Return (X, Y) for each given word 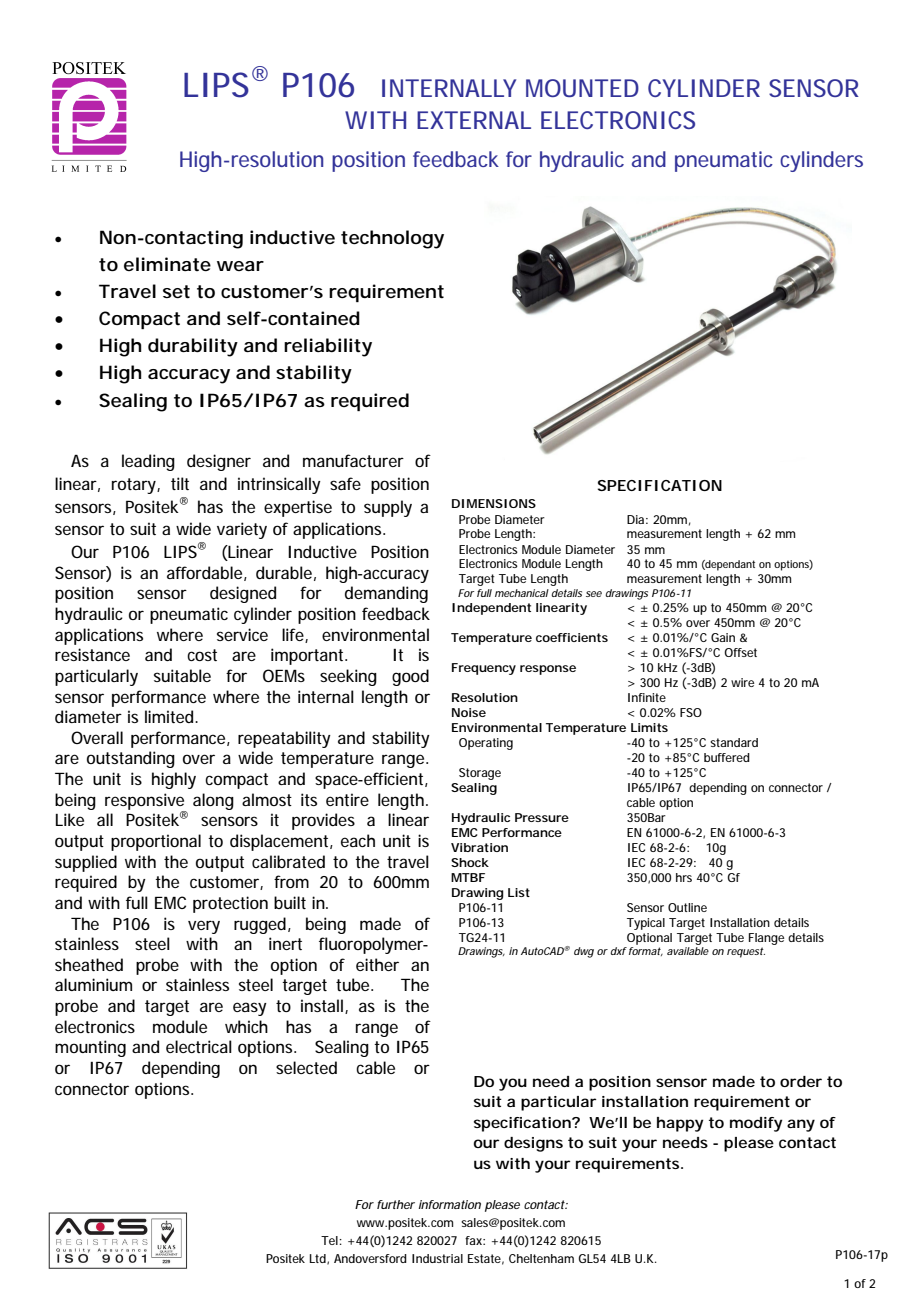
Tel (330, 1240)
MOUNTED (582, 88)
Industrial (437, 1258)
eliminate (167, 264)
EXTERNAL (474, 120)
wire (742, 682)
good (410, 677)
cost (202, 655)
